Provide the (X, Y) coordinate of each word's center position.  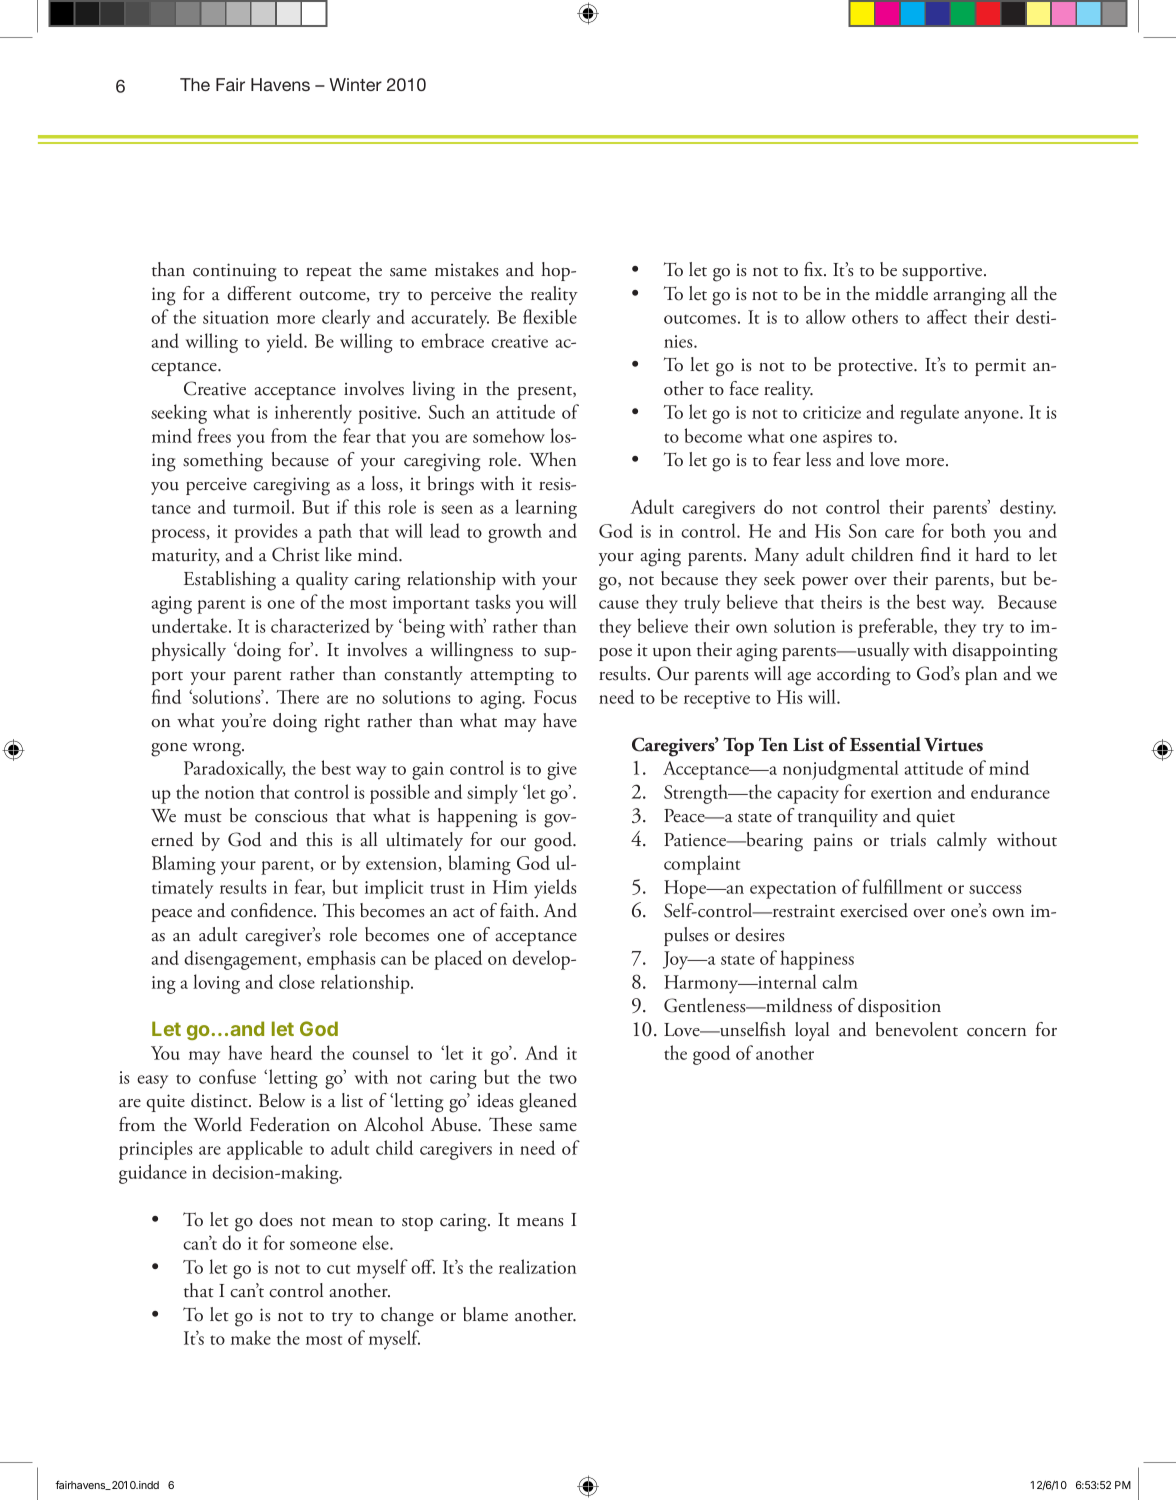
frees (214, 435)
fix (814, 269)
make (251, 1337)
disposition (899, 1007)
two (563, 1079)
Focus (555, 697)
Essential (885, 744)
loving (216, 984)
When (552, 459)
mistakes (466, 269)
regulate (929, 414)
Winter (355, 84)
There (297, 696)
